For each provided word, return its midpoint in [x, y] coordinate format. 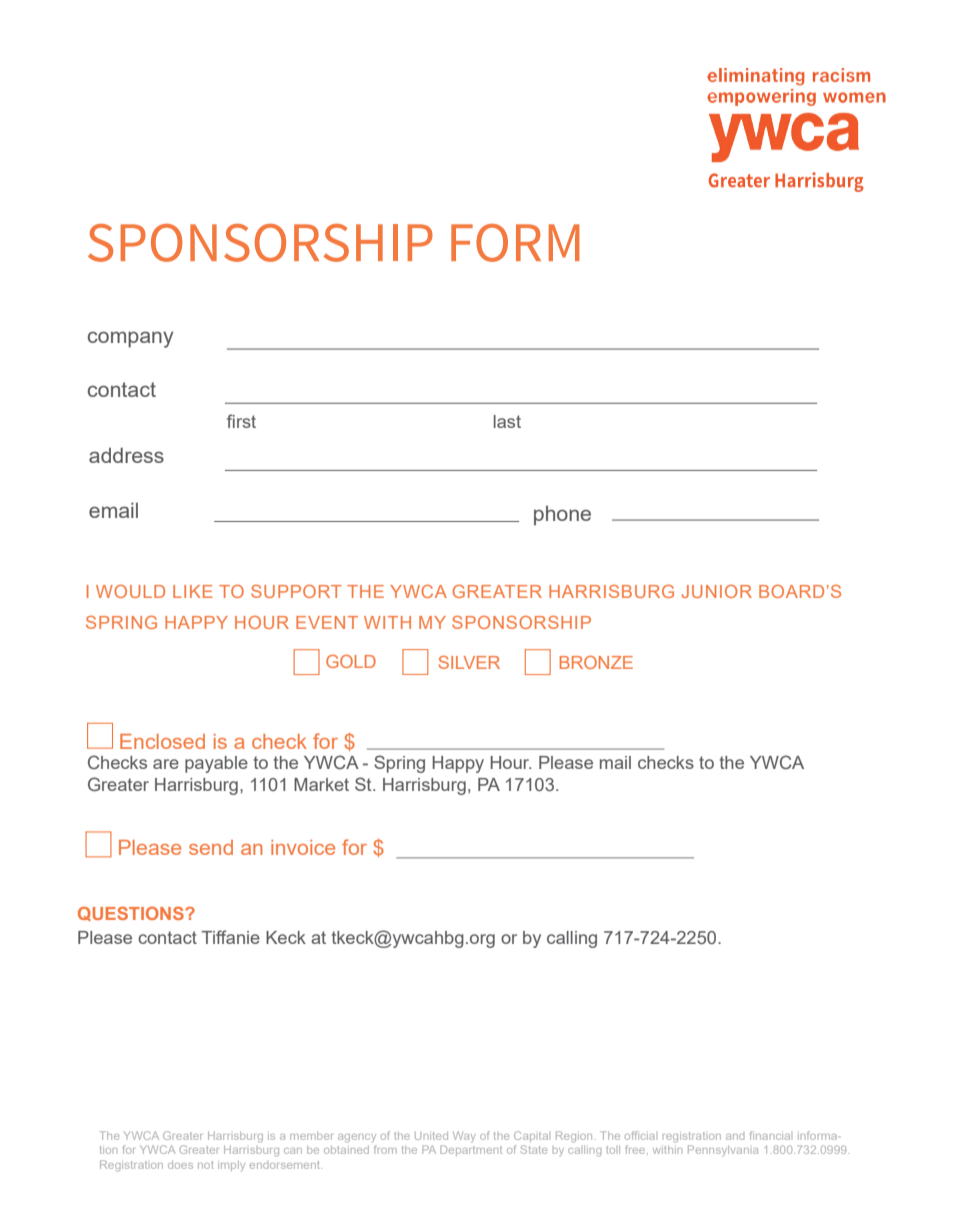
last [507, 421]
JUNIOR [717, 591]
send [211, 847]
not [206, 1165]
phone [562, 516]
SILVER [469, 662]
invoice [303, 847]
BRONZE [596, 662]
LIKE [193, 591]
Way [464, 1137]
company [130, 339]
